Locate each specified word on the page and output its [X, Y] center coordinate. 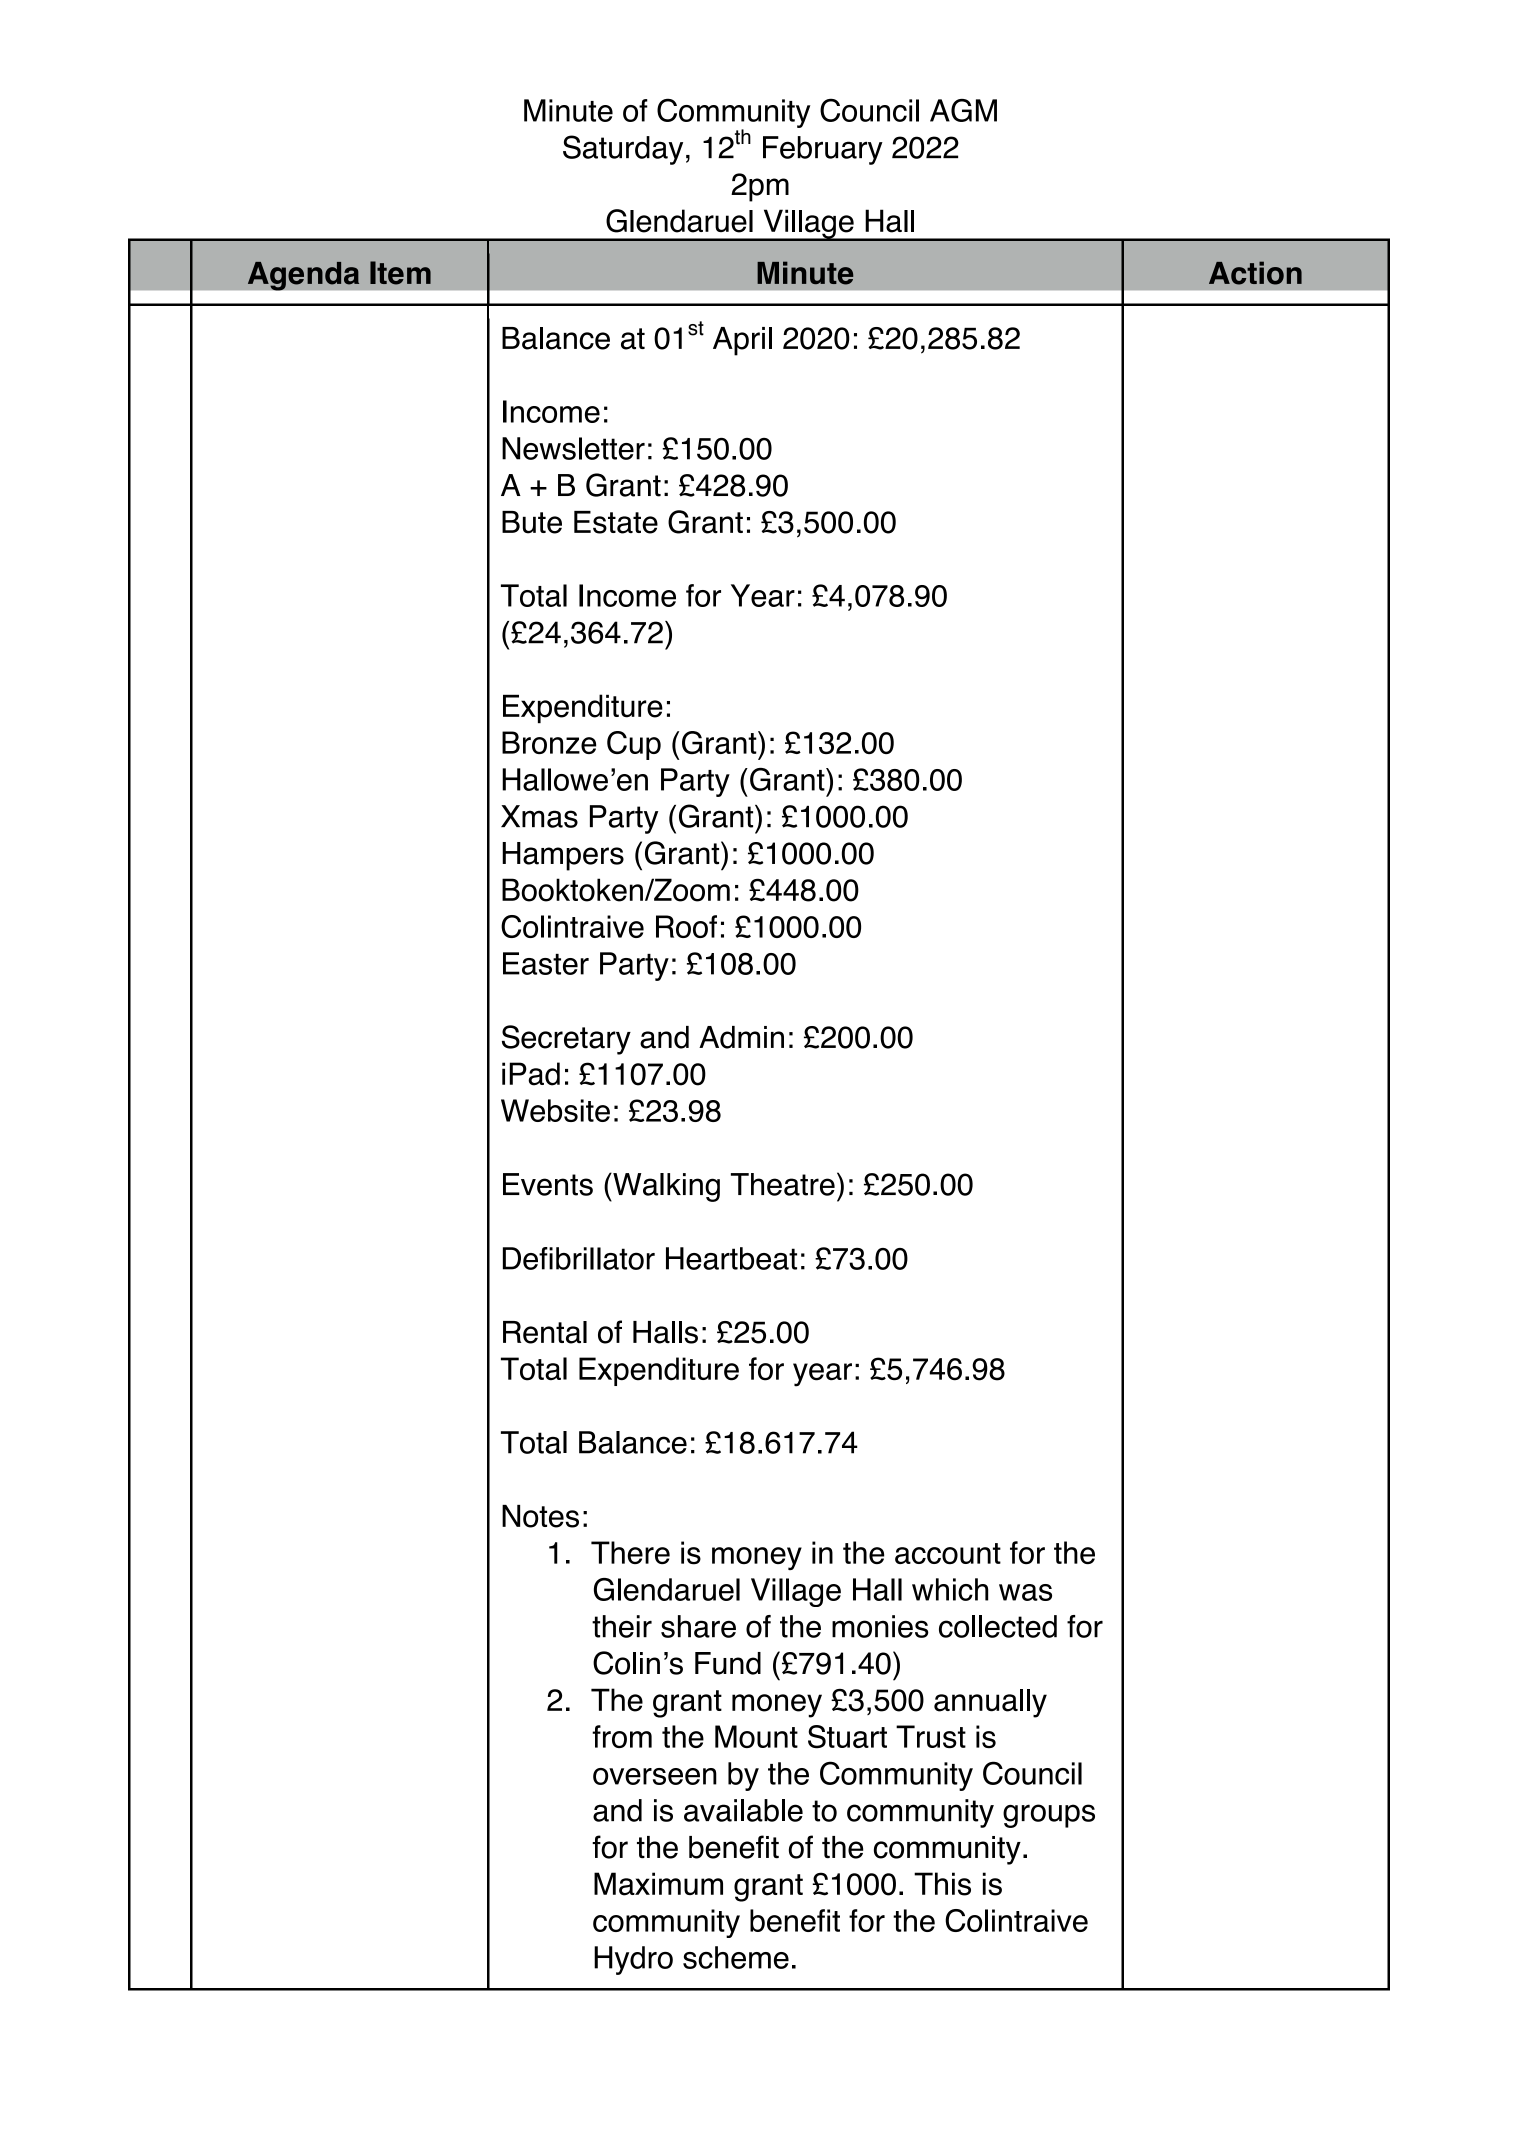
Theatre [783, 1184]
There [630, 1552]
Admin [741, 1037]
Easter [546, 963]
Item [400, 273]
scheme [736, 1957]
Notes [540, 1516]
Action [1255, 273]
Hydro [633, 1960]
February [823, 150]
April [742, 341]
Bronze [549, 742]
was [1025, 1592]
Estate [616, 522]
